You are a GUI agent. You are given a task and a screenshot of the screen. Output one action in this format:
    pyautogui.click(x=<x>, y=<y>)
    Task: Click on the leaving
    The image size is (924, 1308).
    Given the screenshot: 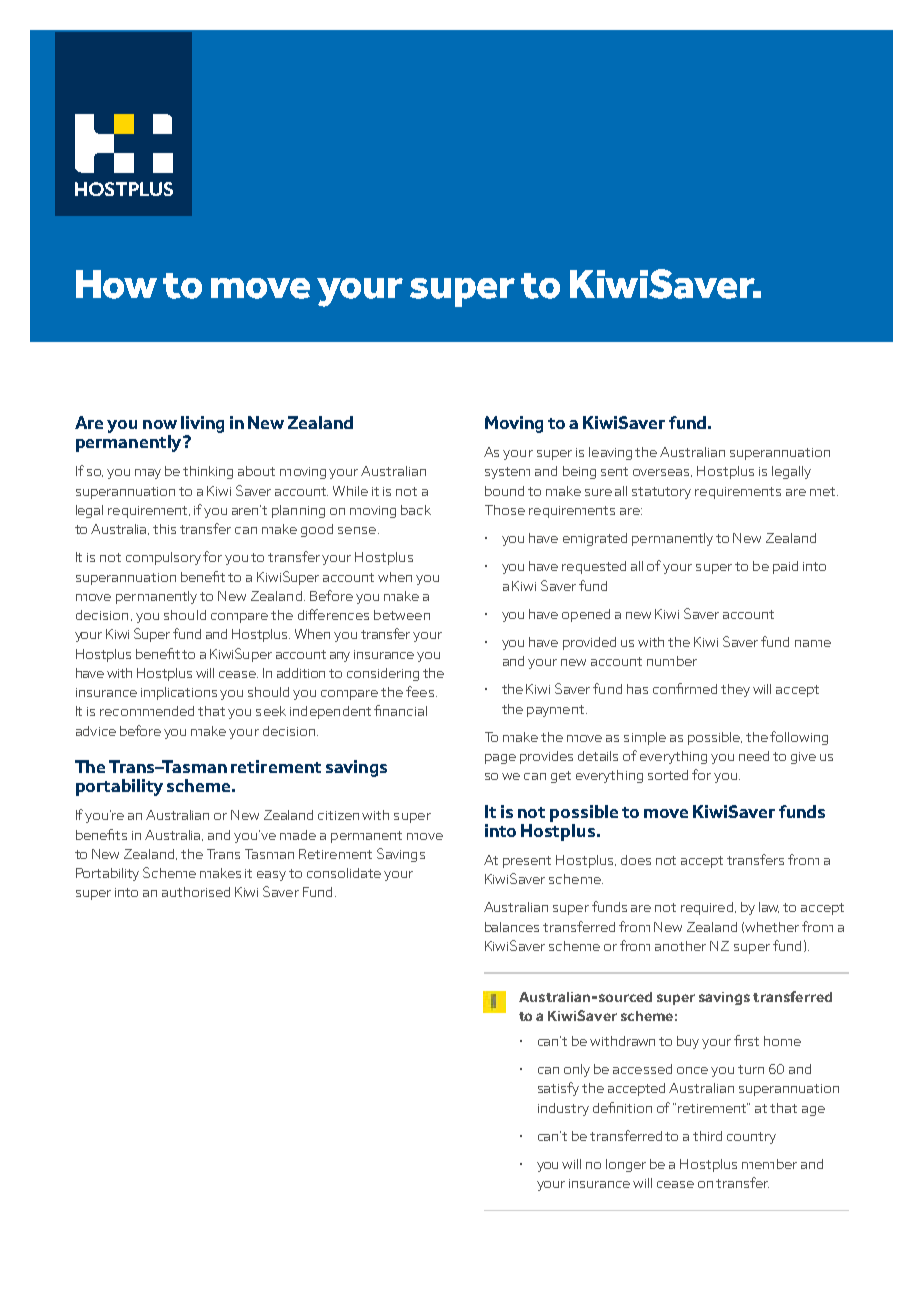 What is the action you would take?
    pyautogui.click(x=610, y=453)
